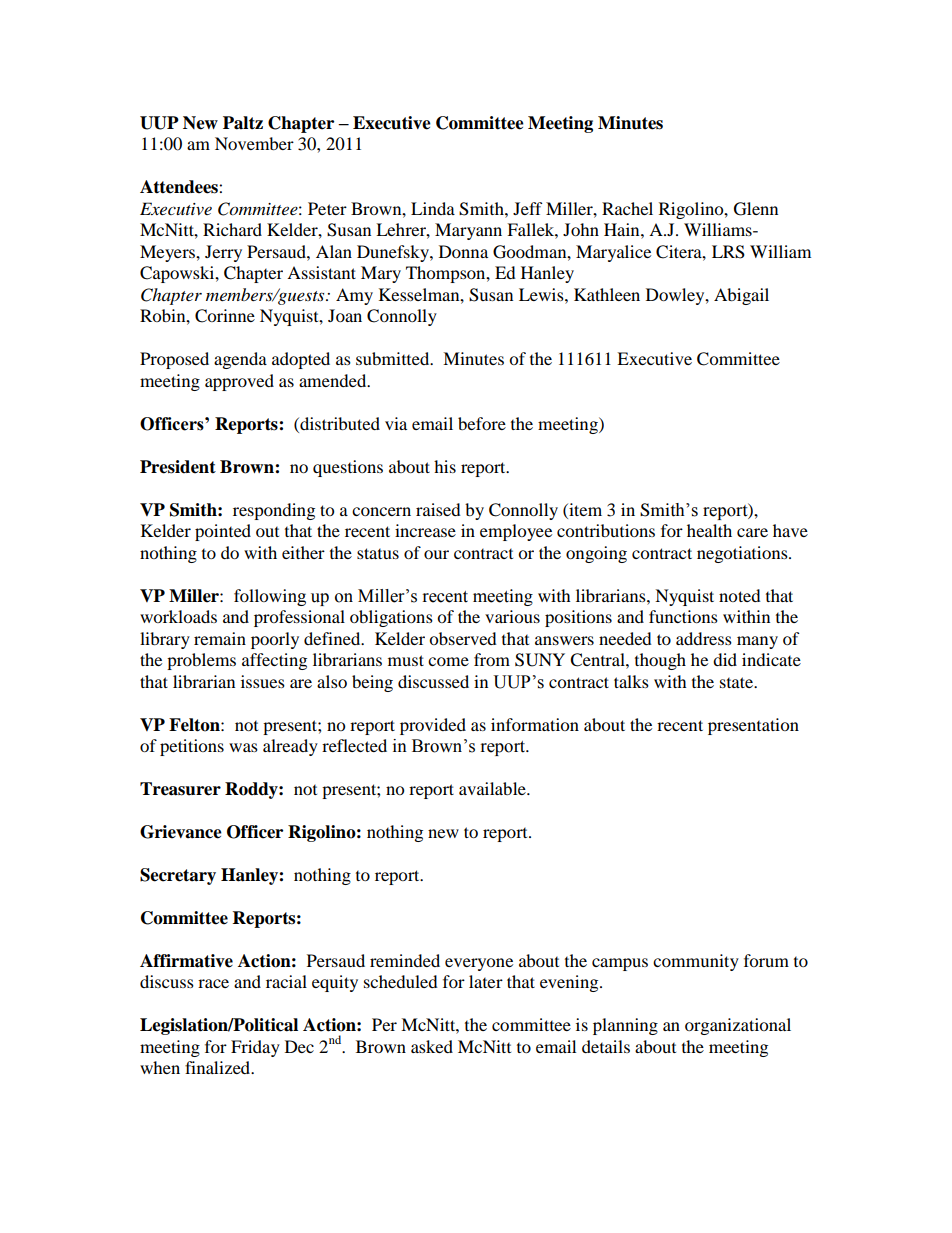 The image size is (952, 1233). Describe the element at coordinates (270, 597) in the document. I see `following` at that location.
